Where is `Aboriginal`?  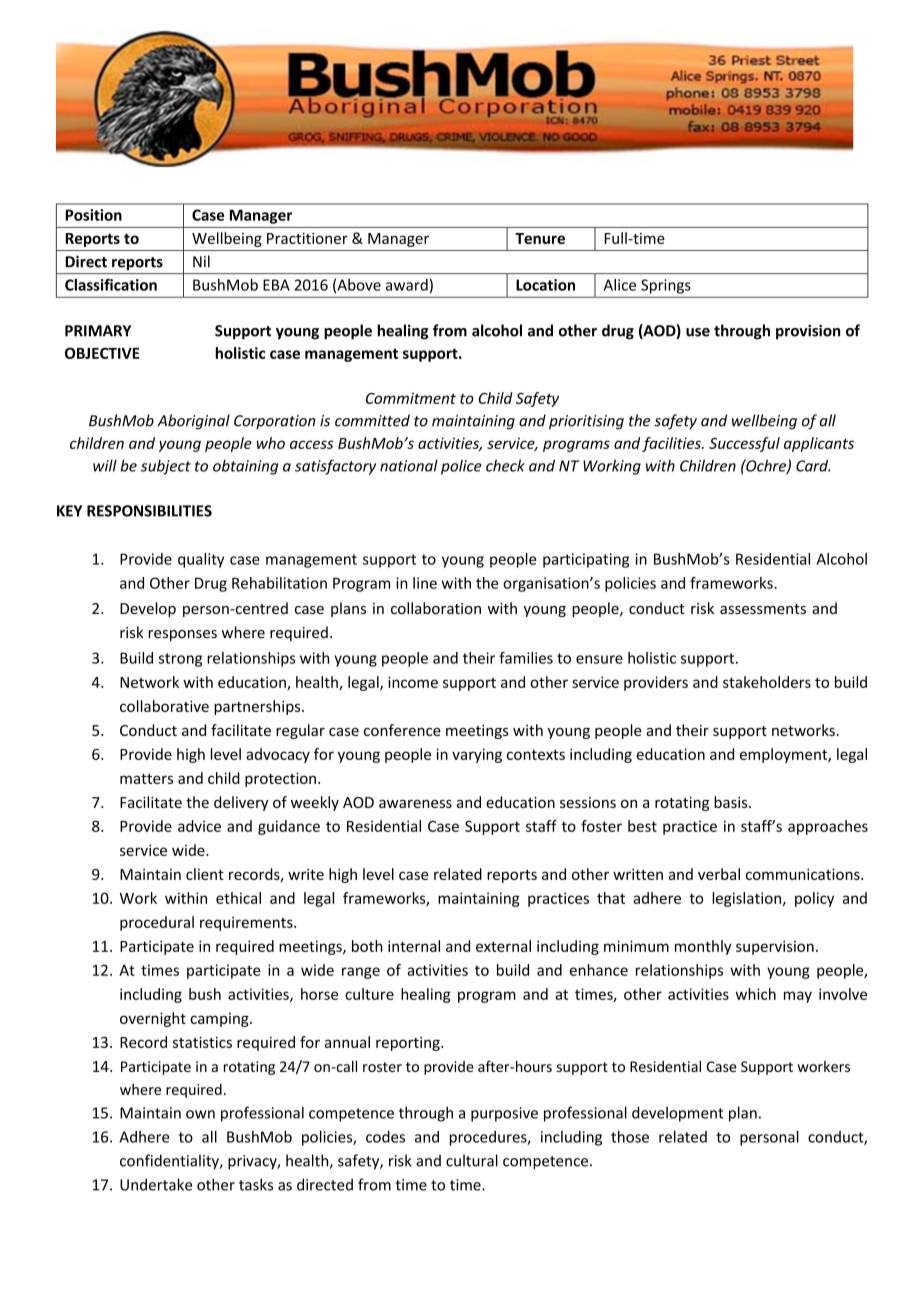 Aboriginal is located at coordinates (193, 422).
